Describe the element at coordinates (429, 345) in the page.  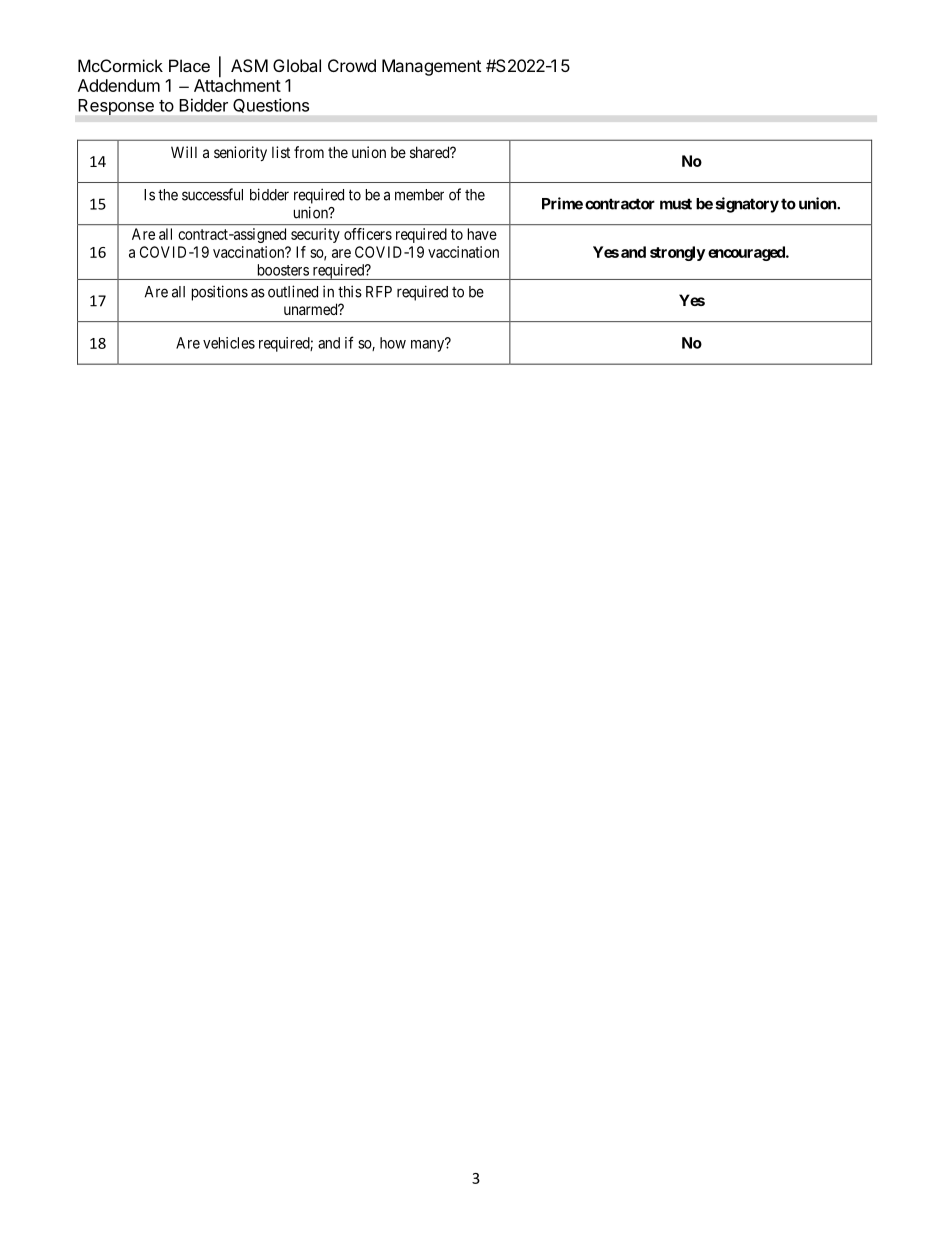
I see `many` at that location.
